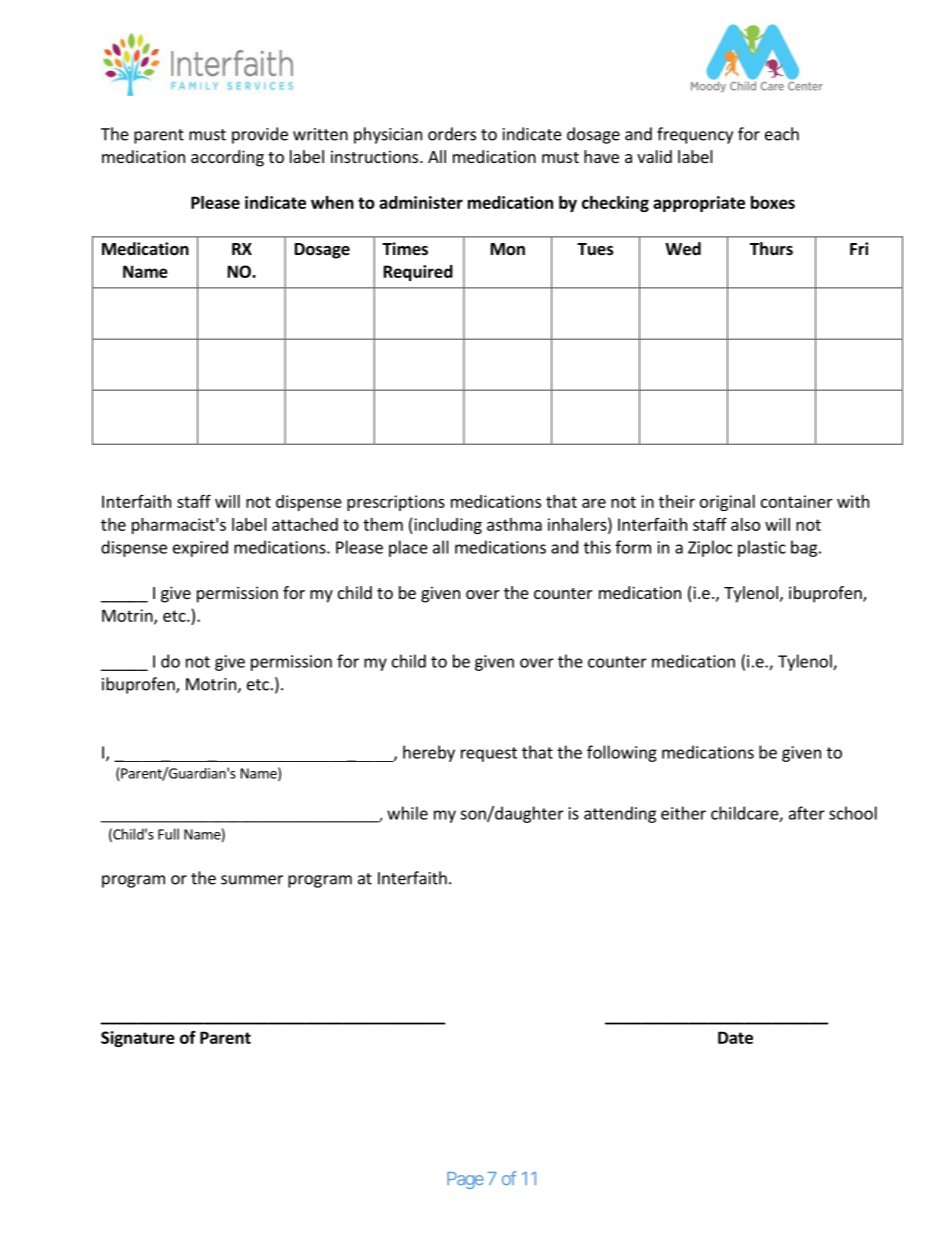 Image resolution: width=952 pixels, height=1233 pixels. I want to click on expired, so click(200, 548).
